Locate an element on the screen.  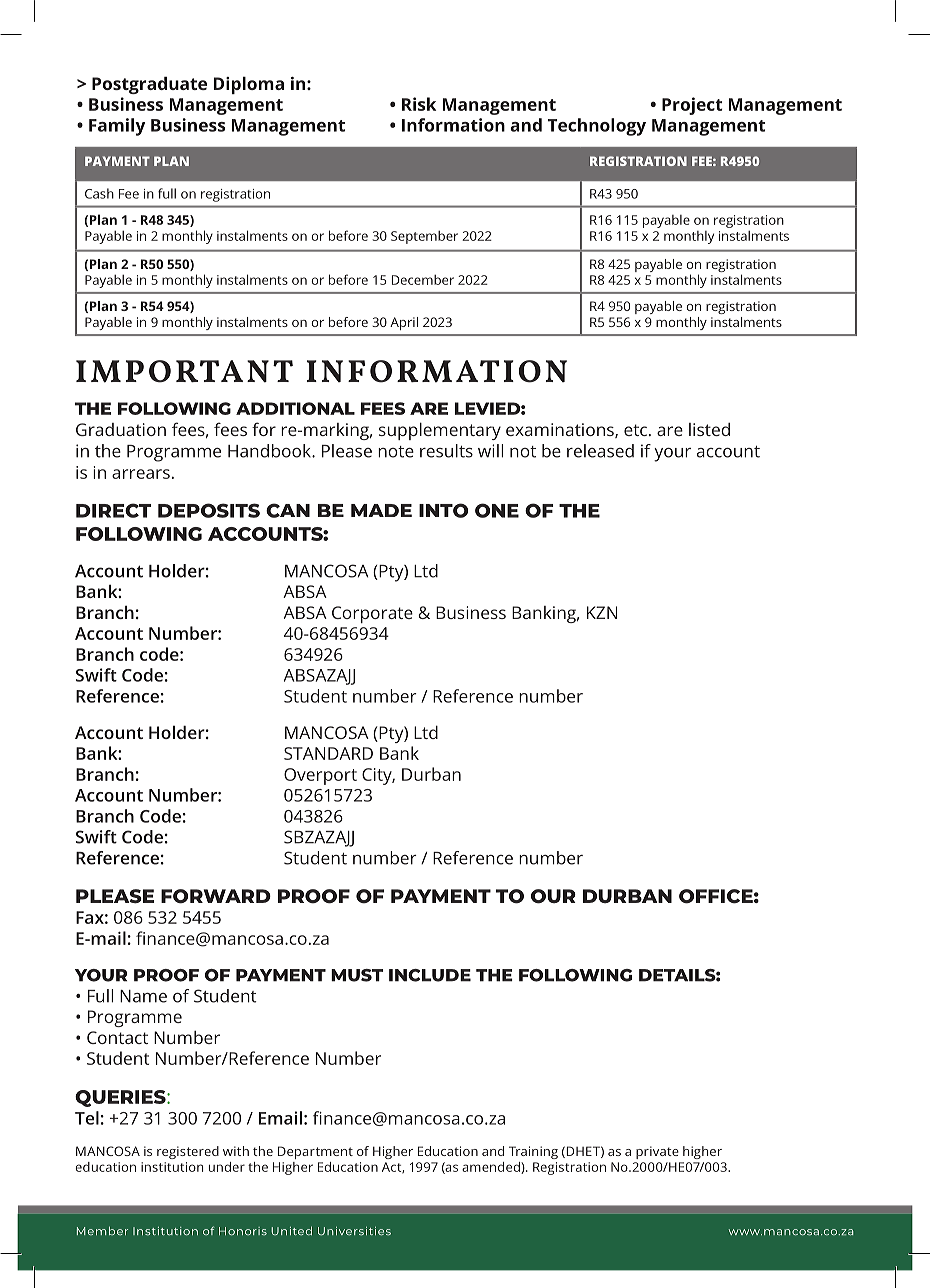
Risk is located at coordinates (419, 104).
